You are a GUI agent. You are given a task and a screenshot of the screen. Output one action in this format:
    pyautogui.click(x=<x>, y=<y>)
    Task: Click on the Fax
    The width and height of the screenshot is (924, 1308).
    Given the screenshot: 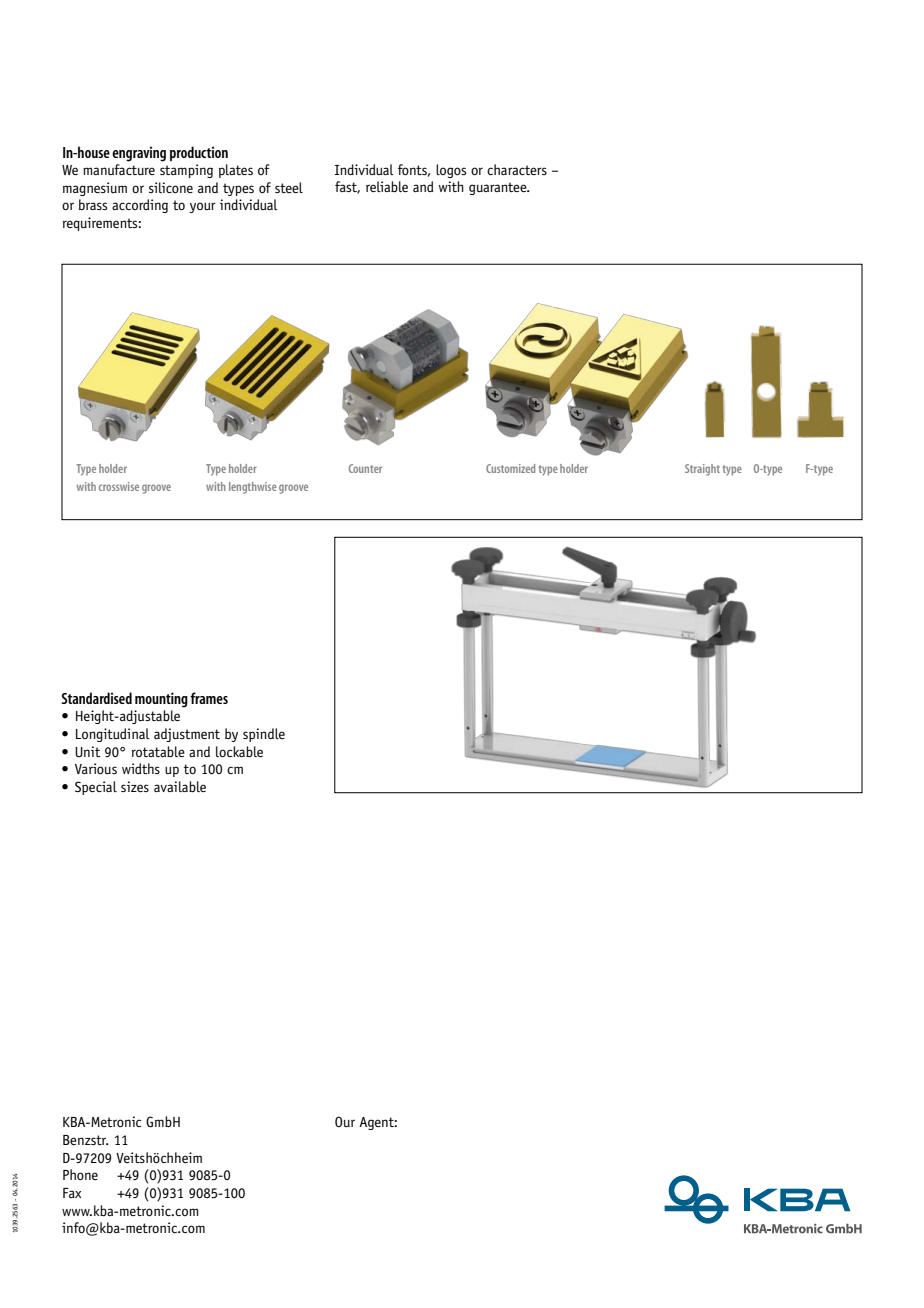 What is the action you would take?
    pyautogui.click(x=72, y=1193)
